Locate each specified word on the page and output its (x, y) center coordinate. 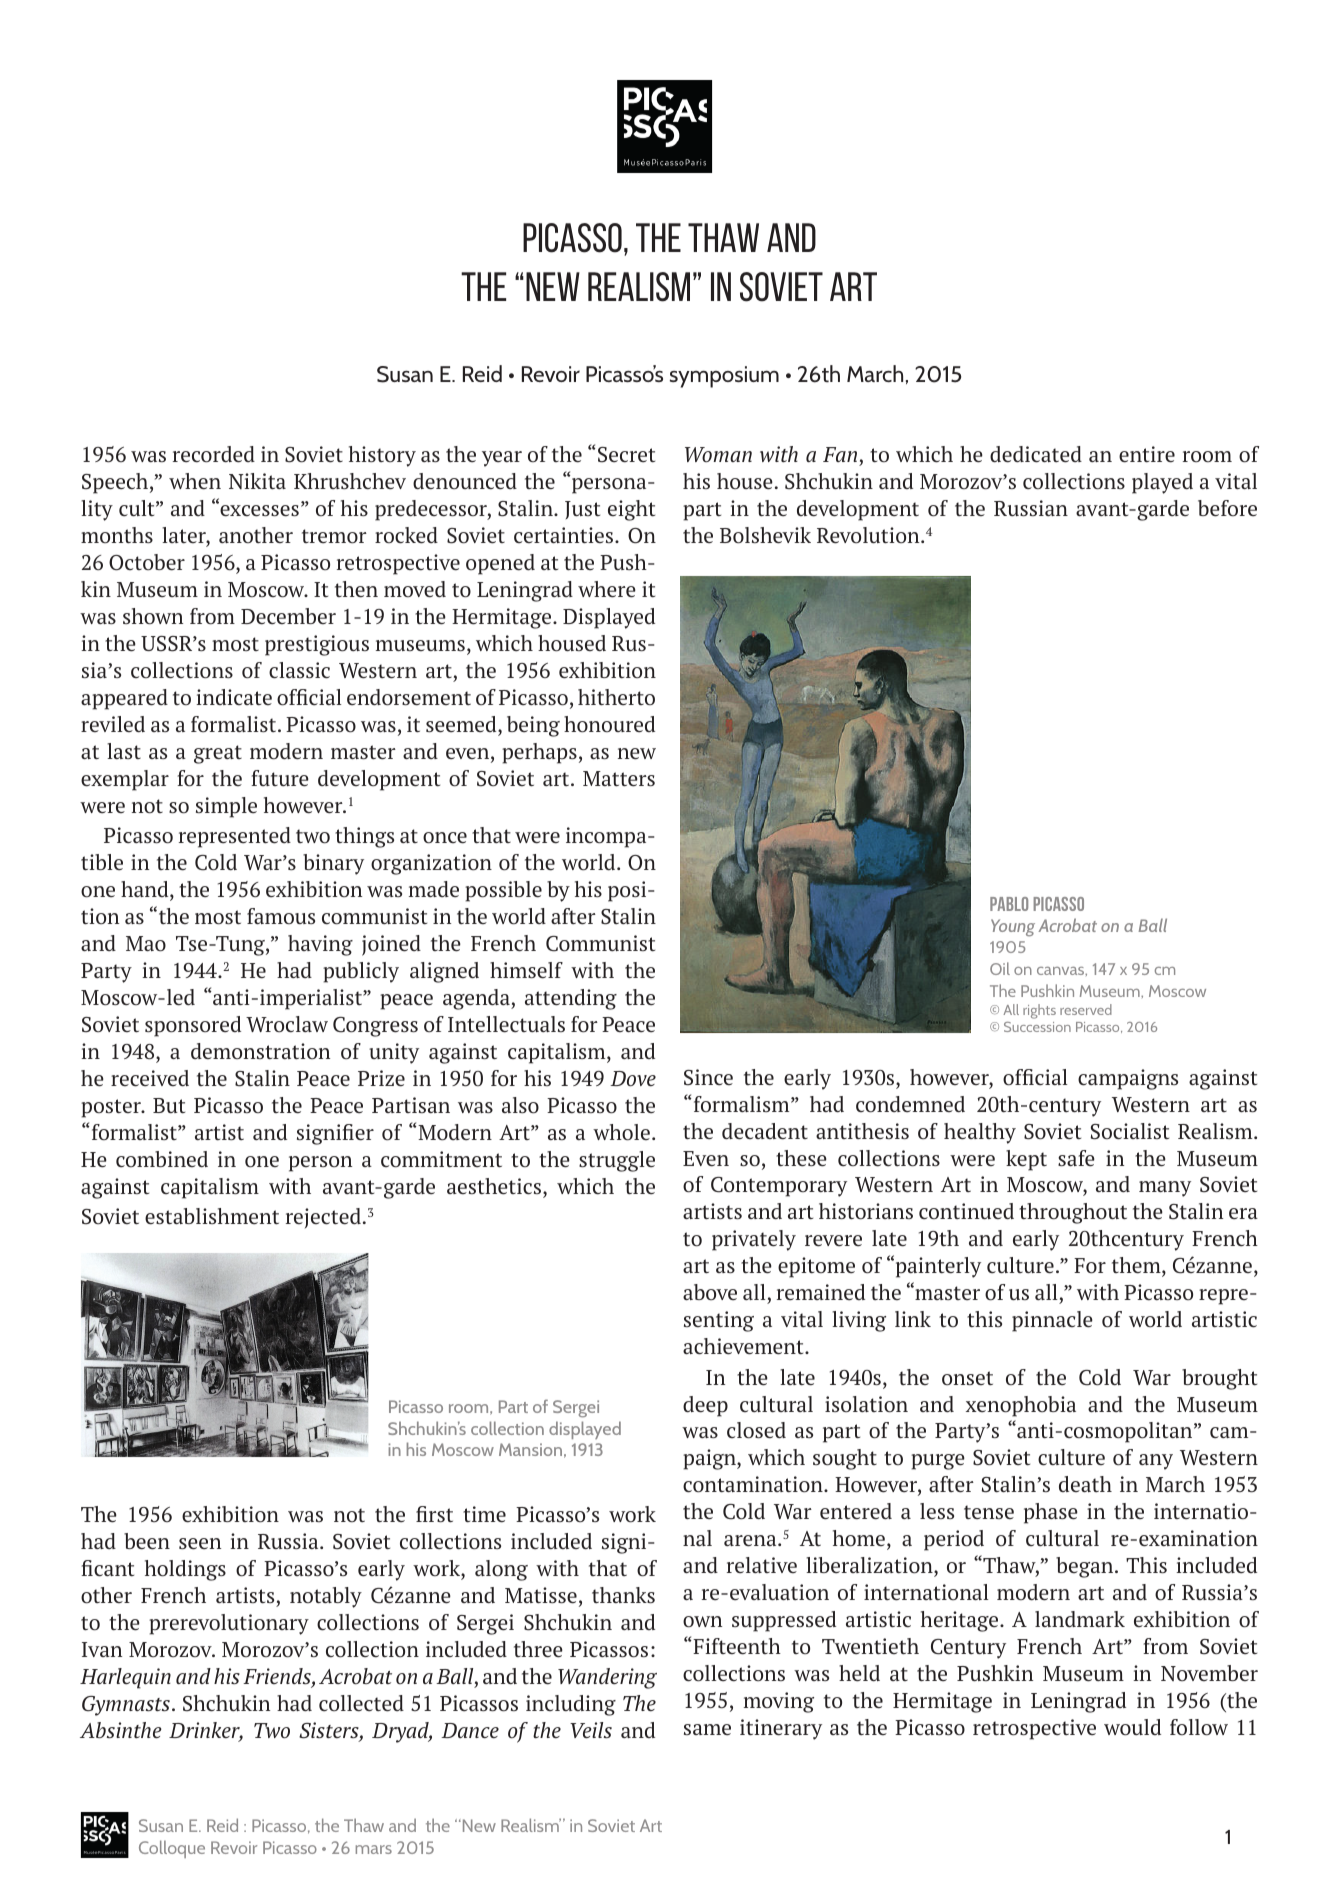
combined (162, 1159)
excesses (258, 510)
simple (226, 807)
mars (374, 1849)
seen (200, 1544)
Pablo (1009, 904)
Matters (619, 779)
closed (756, 1430)
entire (1147, 454)
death (1085, 1484)
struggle (617, 1161)
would (1132, 1727)
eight (631, 510)
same (707, 1729)
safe (1076, 1158)
